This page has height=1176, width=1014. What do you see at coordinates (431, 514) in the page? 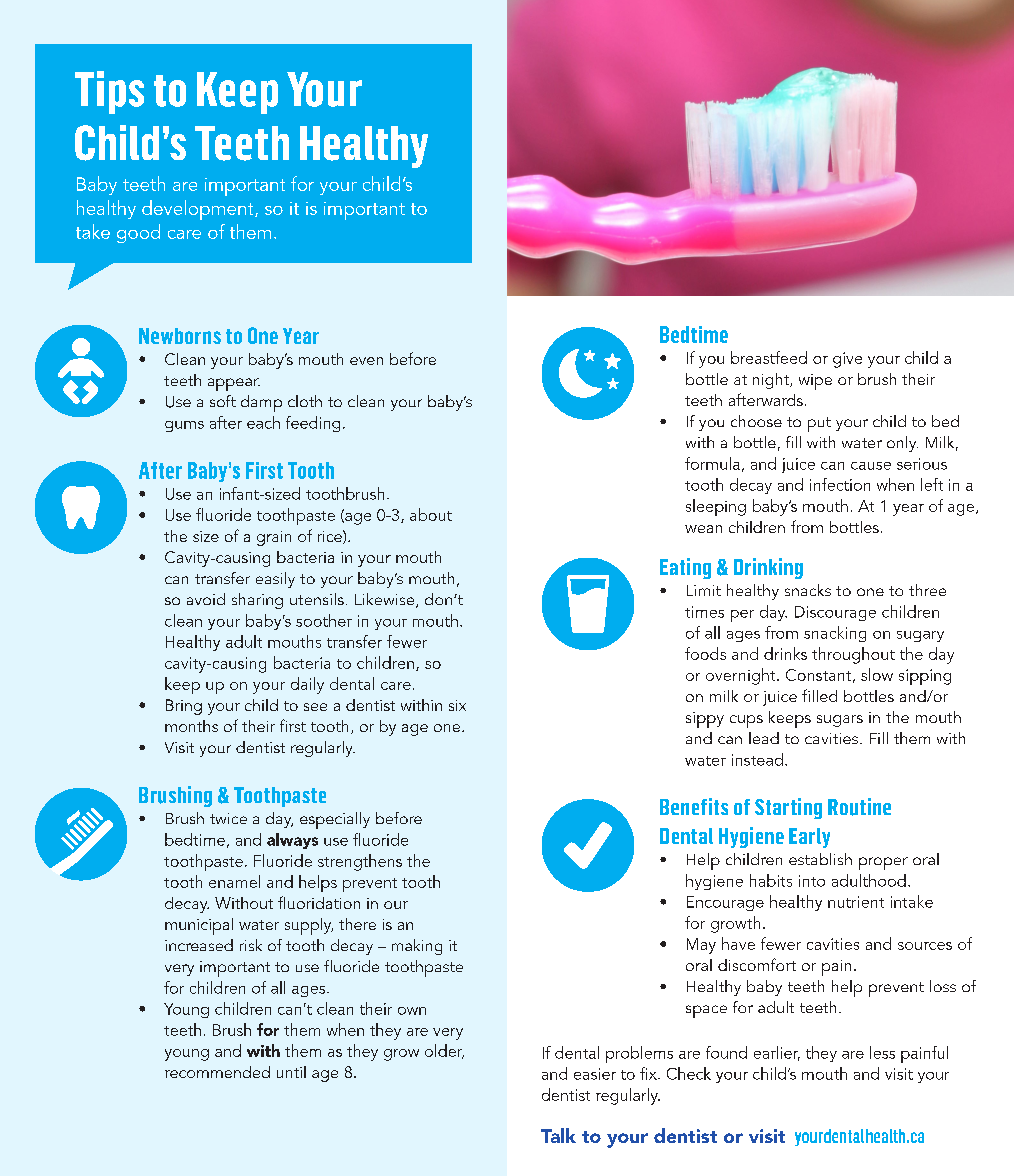
I see `about` at bounding box center [431, 514].
